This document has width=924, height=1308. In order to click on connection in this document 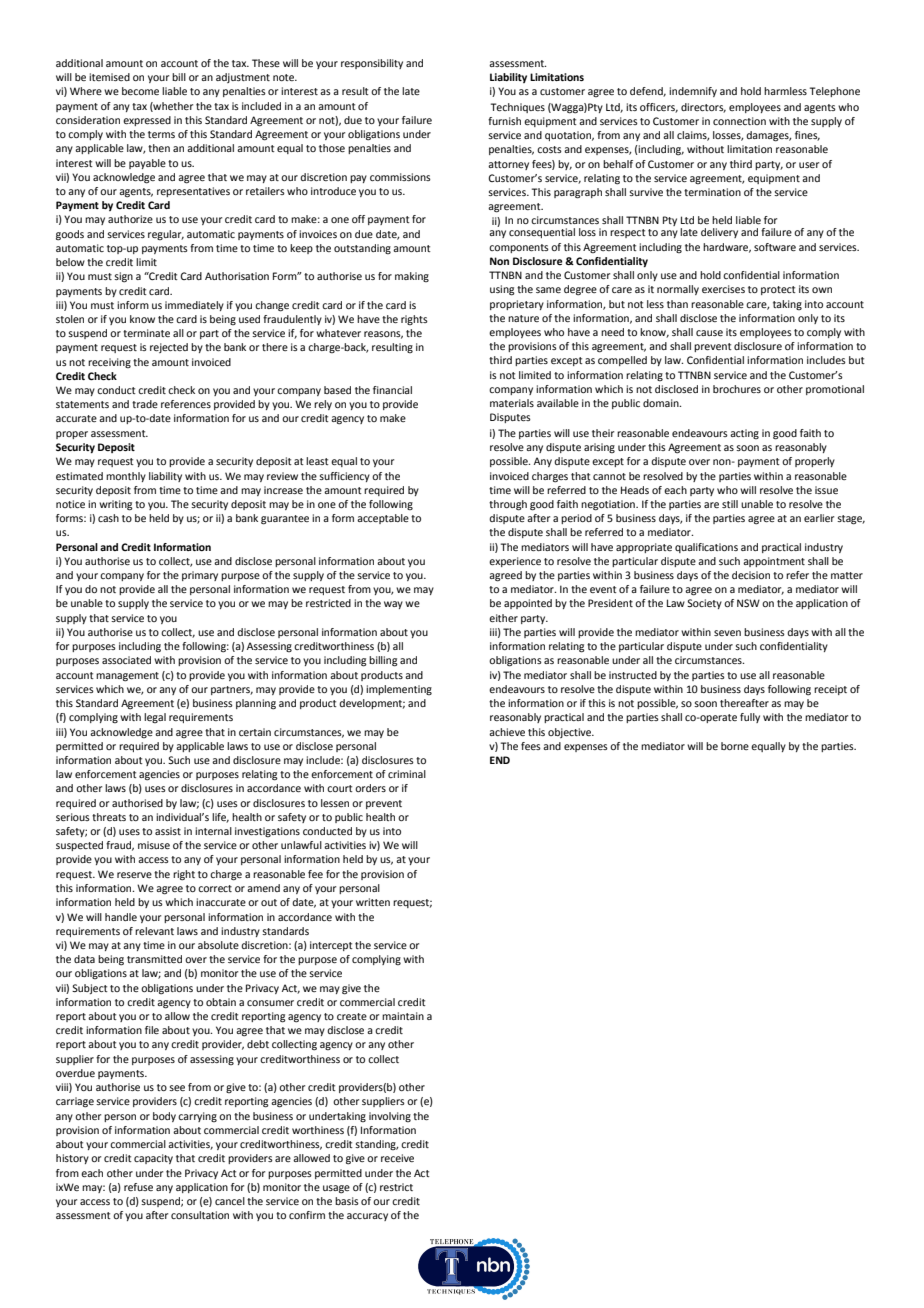, I will do `click(739, 121)`.
